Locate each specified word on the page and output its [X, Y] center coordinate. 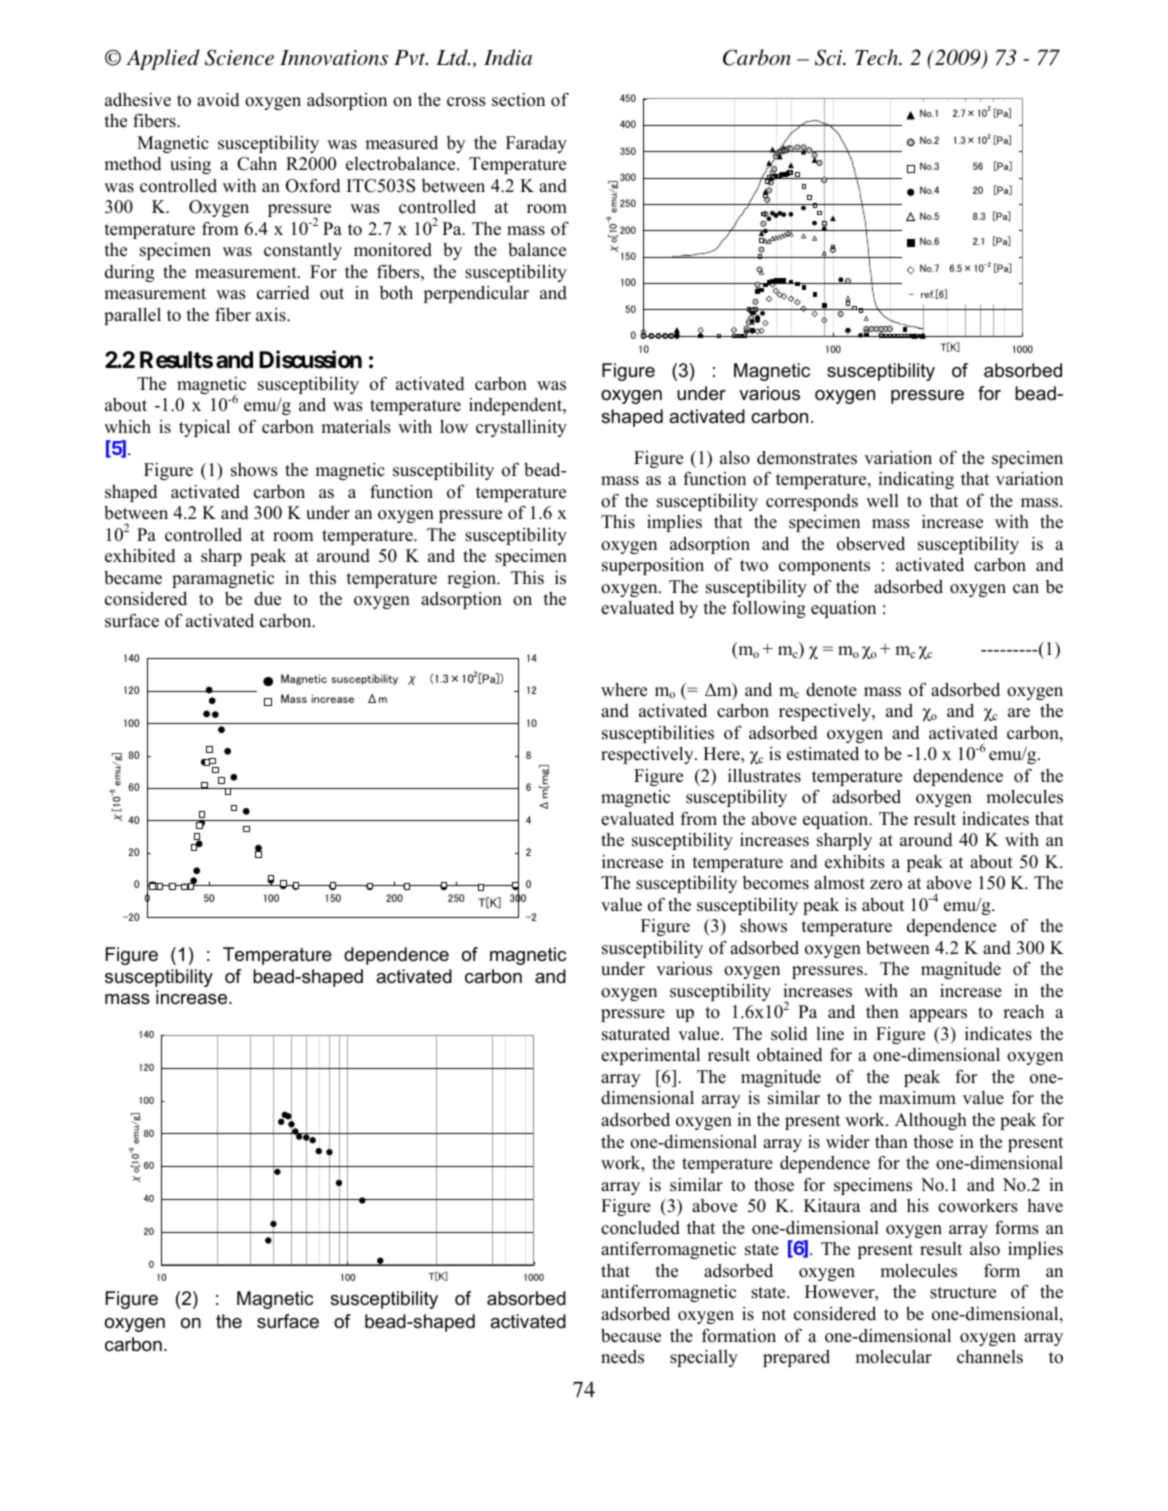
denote [831, 690]
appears [938, 1015]
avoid [218, 99]
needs [622, 1357]
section [518, 100]
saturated [636, 1034]
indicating [916, 480]
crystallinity [521, 428]
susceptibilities [658, 734]
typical [204, 428]
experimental [650, 1056]
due [267, 599]
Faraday [536, 144]
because [631, 1335]
